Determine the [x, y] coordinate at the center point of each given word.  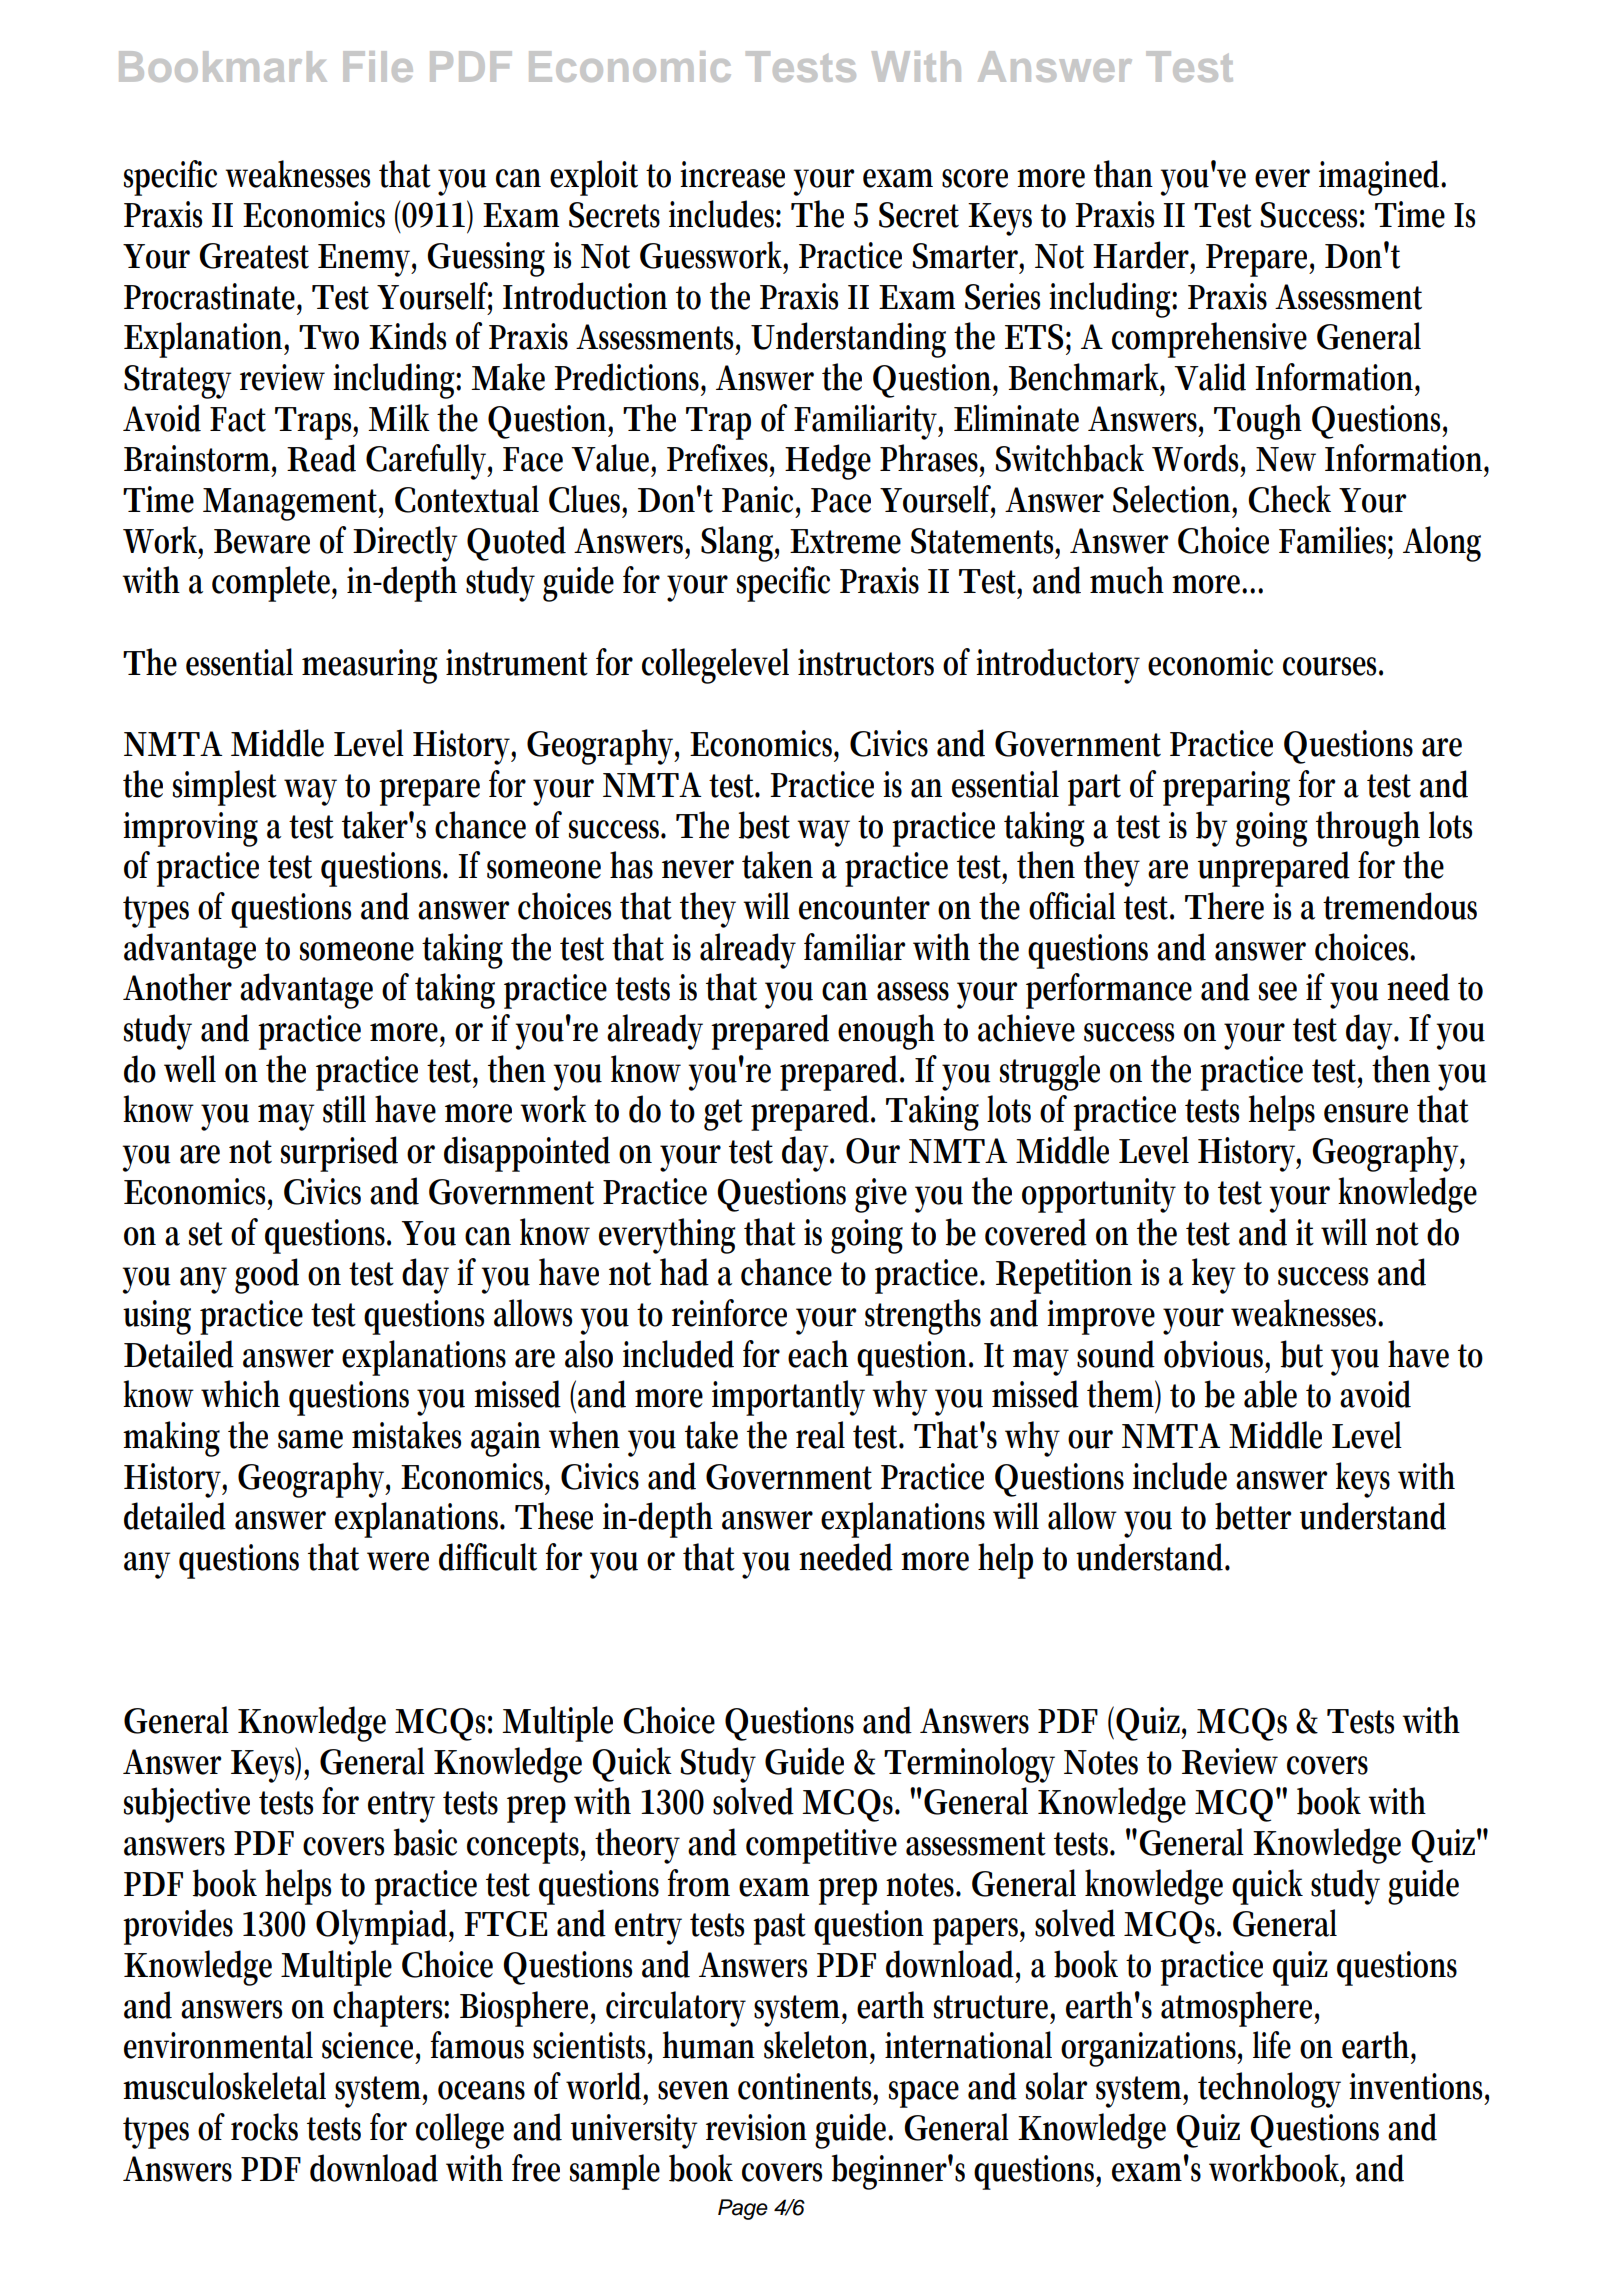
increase [732, 174]
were [398, 1561]
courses [1333, 666]
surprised [339, 1154]
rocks [264, 2127]
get [723, 1115]
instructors [866, 662]
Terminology [969, 1765]
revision [756, 2127]
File [378, 66]
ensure [1366, 1113]
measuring [370, 666]
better [1253, 1516]
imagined [1382, 178]
